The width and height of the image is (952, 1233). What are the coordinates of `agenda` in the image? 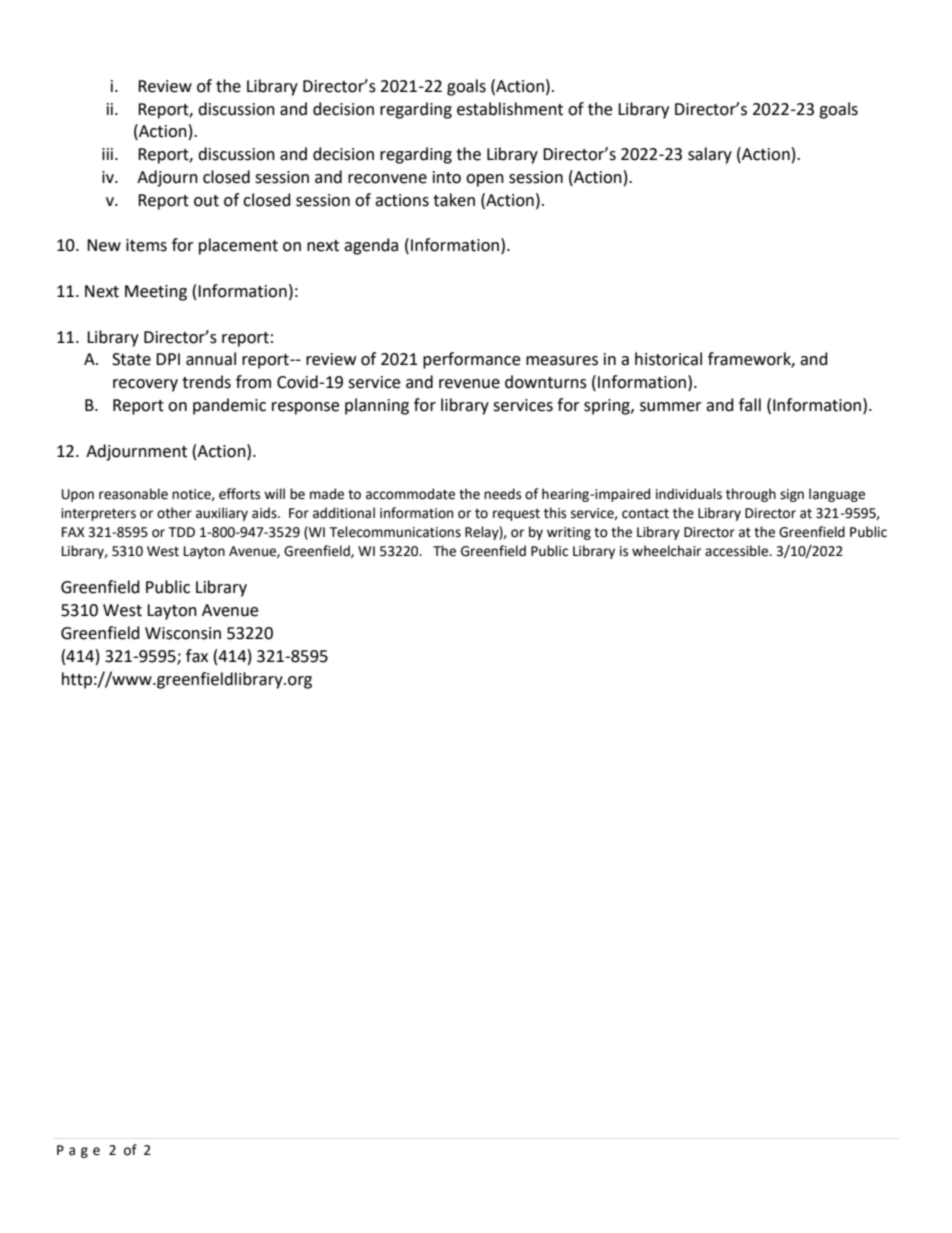 It's located at (371, 246).
